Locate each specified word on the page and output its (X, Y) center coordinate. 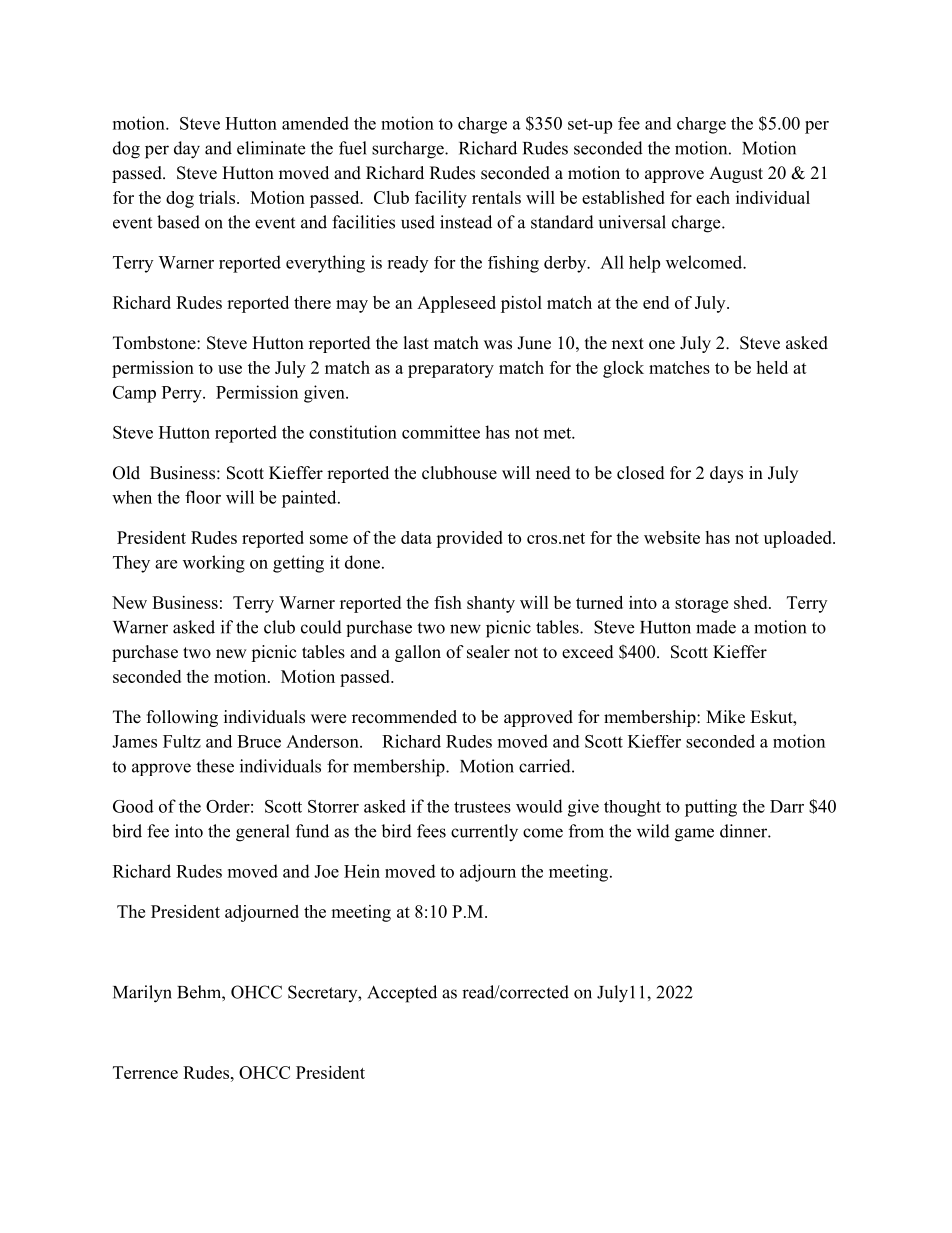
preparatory (451, 370)
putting (711, 808)
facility (441, 199)
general (263, 833)
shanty (491, 604)
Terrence (145, 1072)
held (772, 367)
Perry (183, 394)
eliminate (271, 148)
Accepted (402, 994)
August (736, 174)
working (214, 564)
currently (484, 833)
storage (701, 605)
